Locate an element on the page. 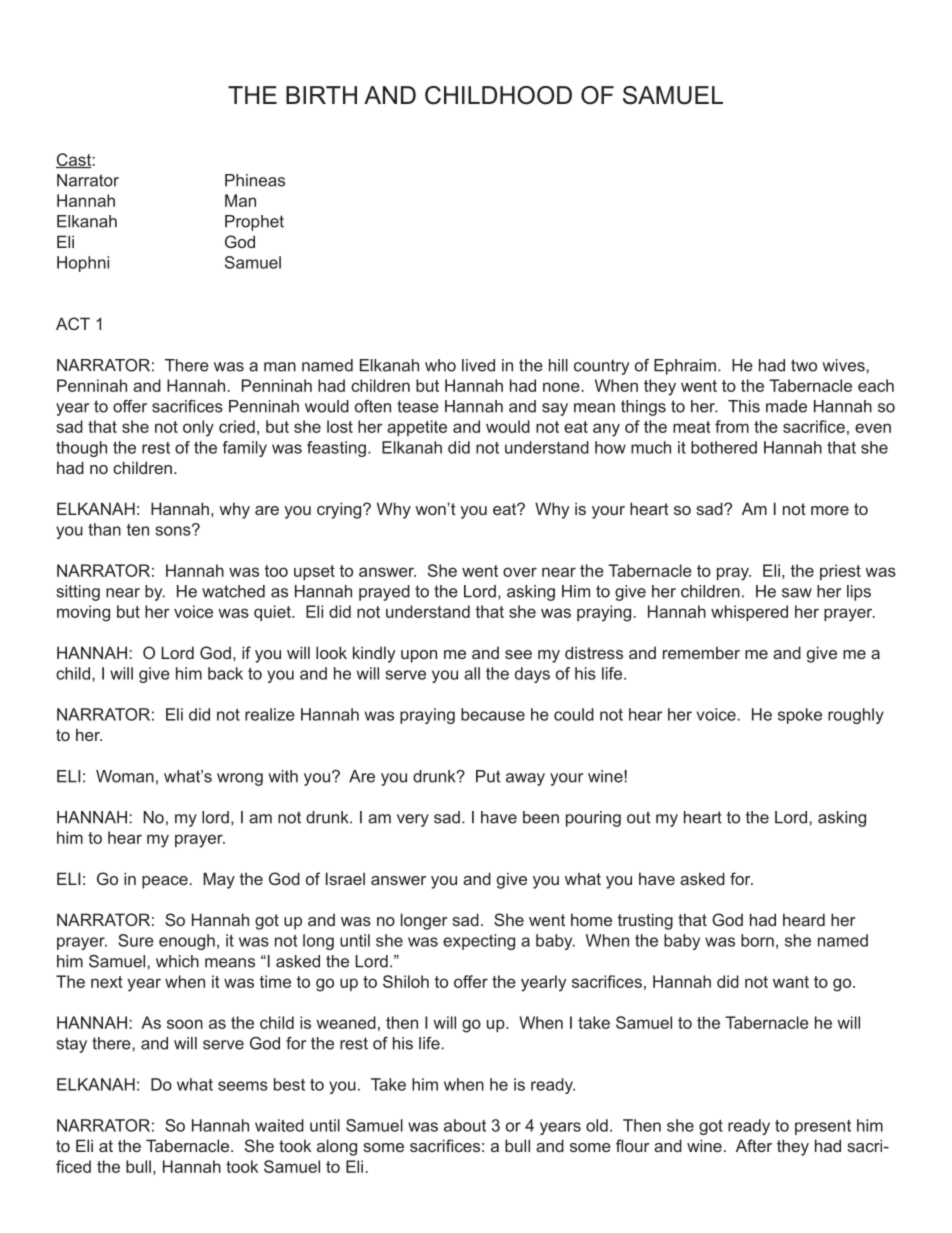 This document has width=952, height=1233. watched is located at coordinates (233, 591).
